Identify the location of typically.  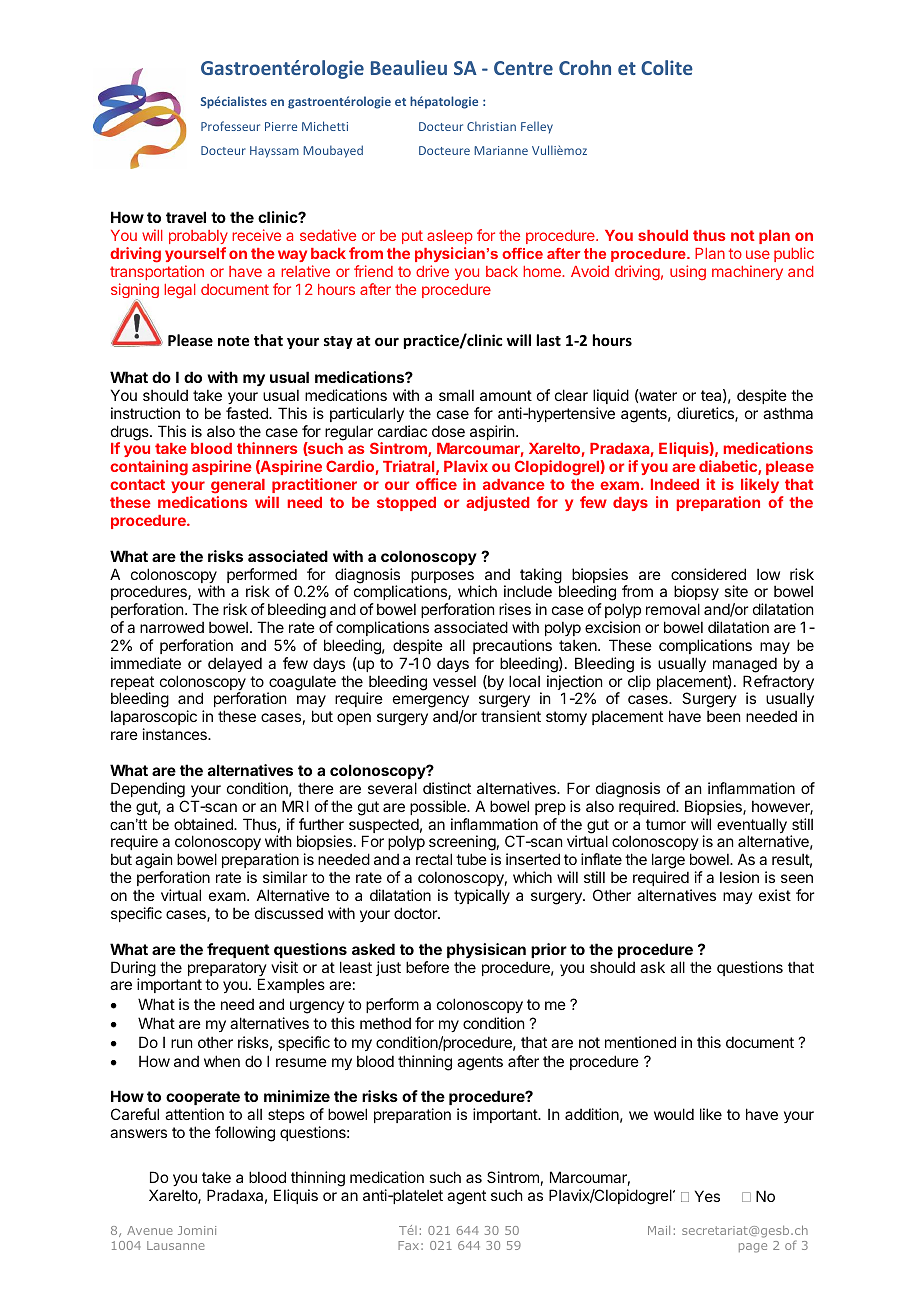
(482, 896).
